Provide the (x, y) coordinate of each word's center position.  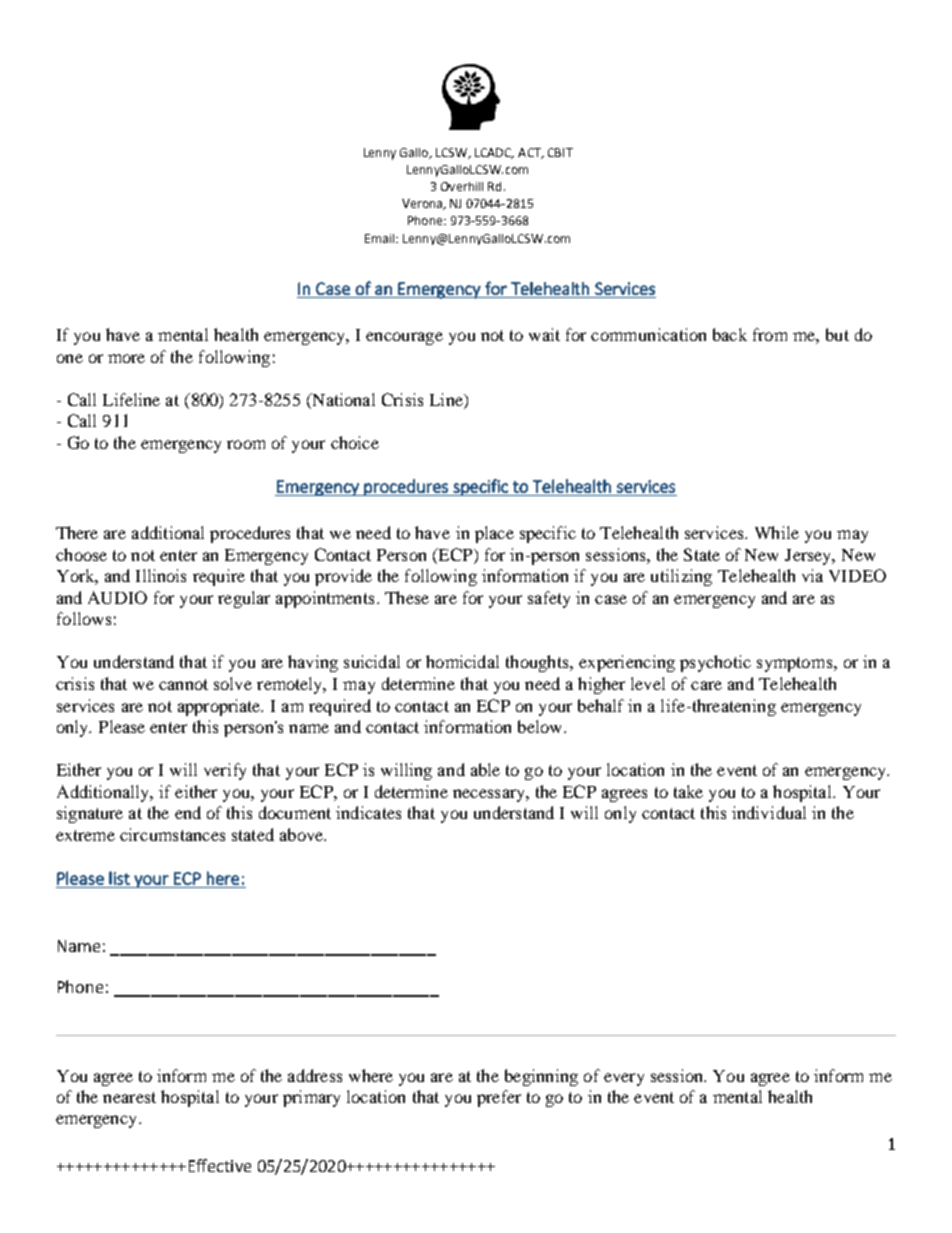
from (770, 334)
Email (381, 238)
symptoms (796, 664)
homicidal (462, 661)
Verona (423, 204)
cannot (183, 684)
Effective (220, 1165)
